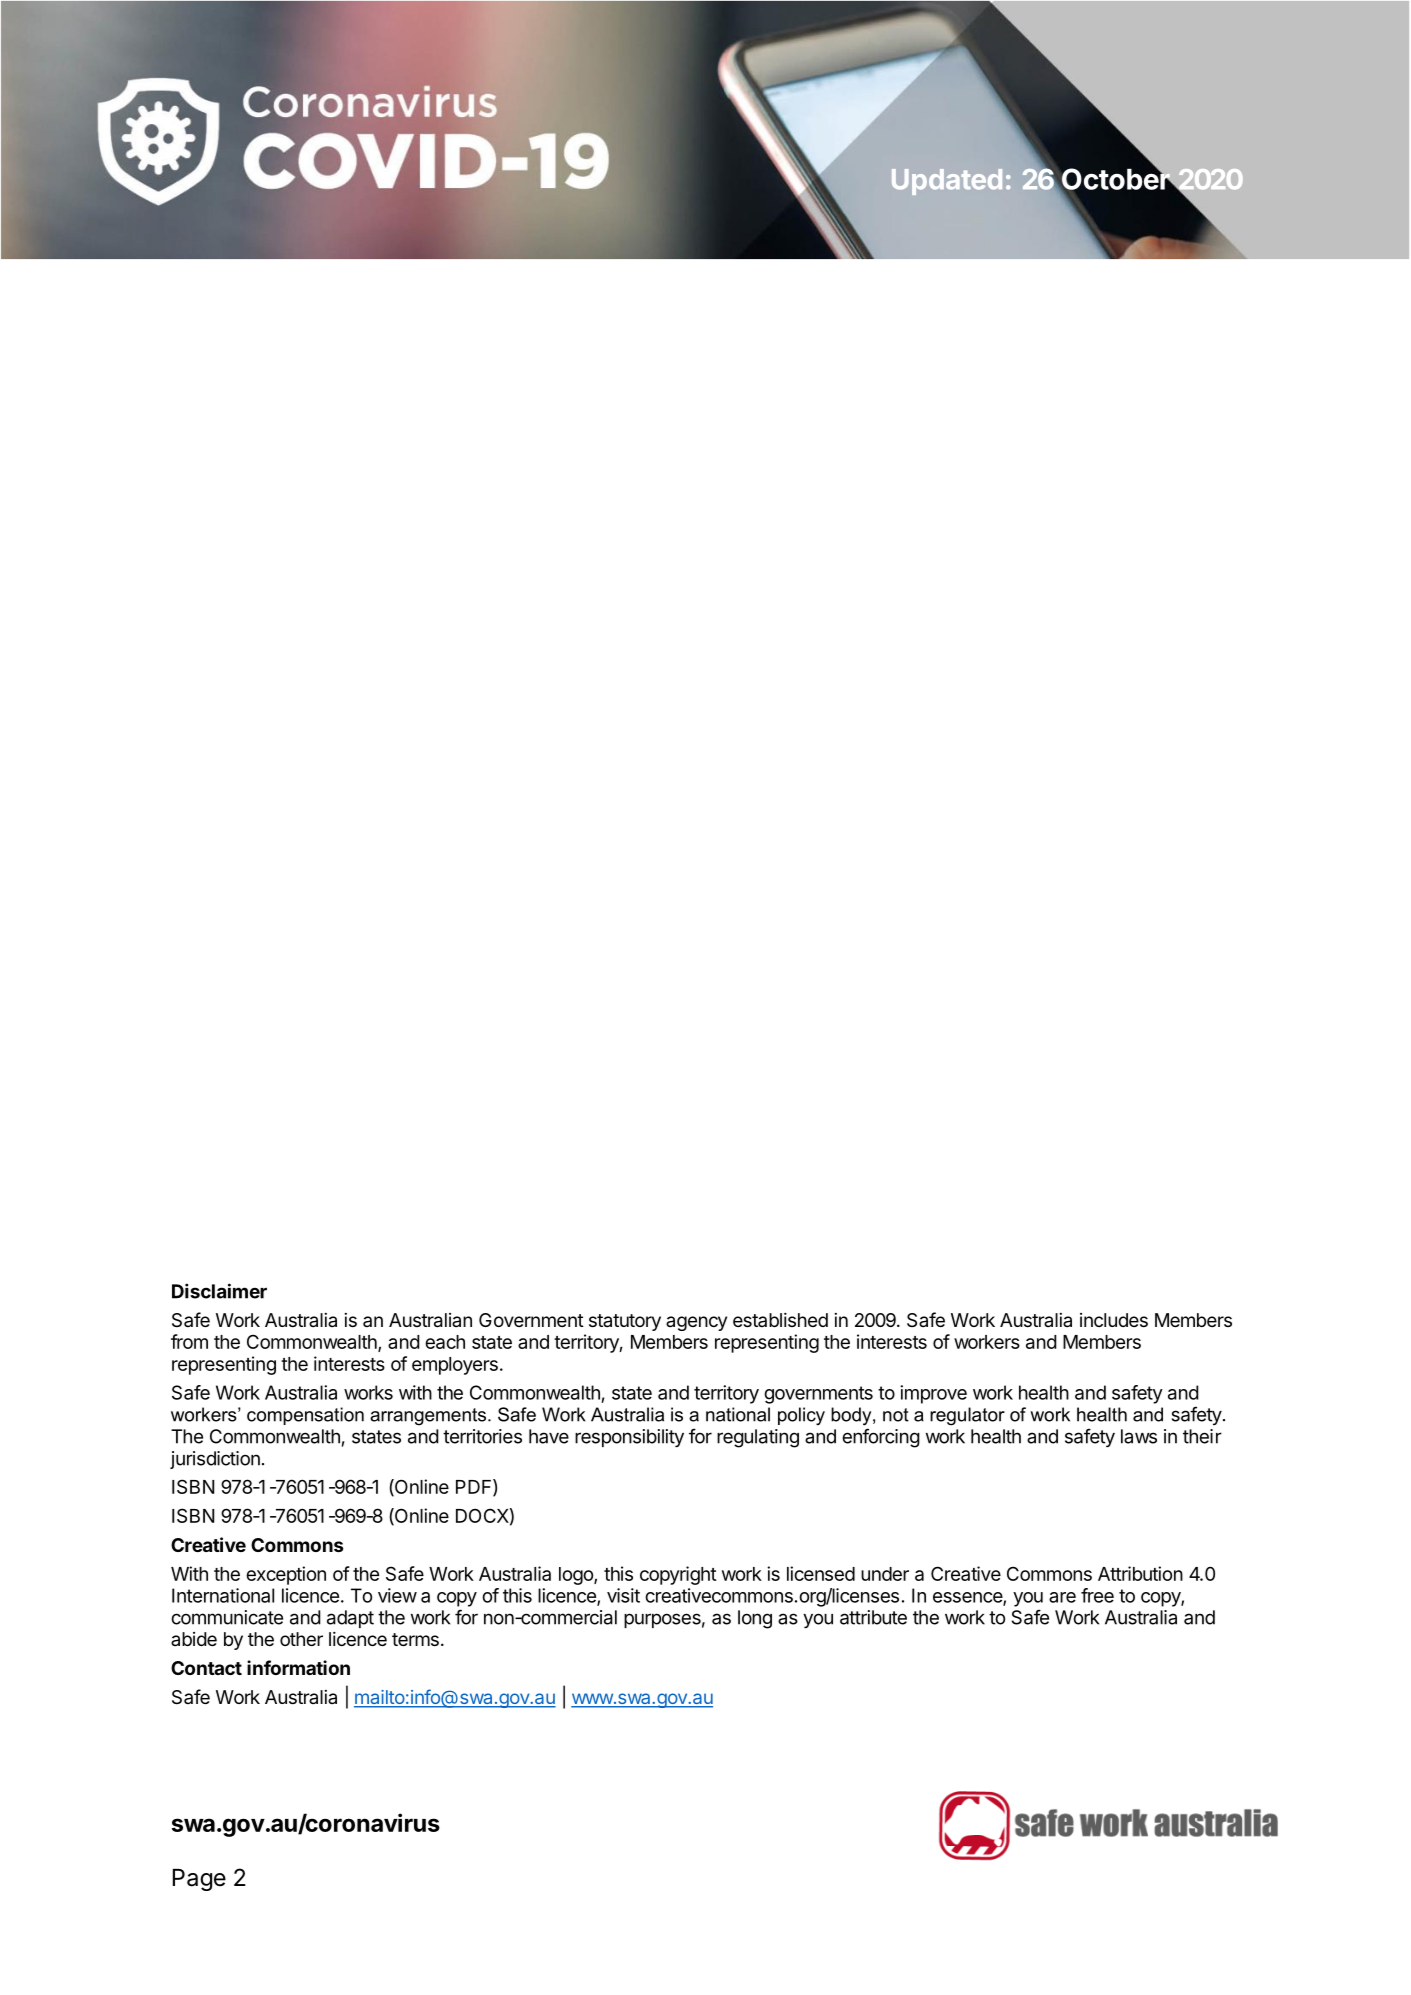 The image size is (1411, 1995). What do you see at coordinates (1114, 1320) in the screenshot?
I see `includes` at bounding box center [1114, 1320].
